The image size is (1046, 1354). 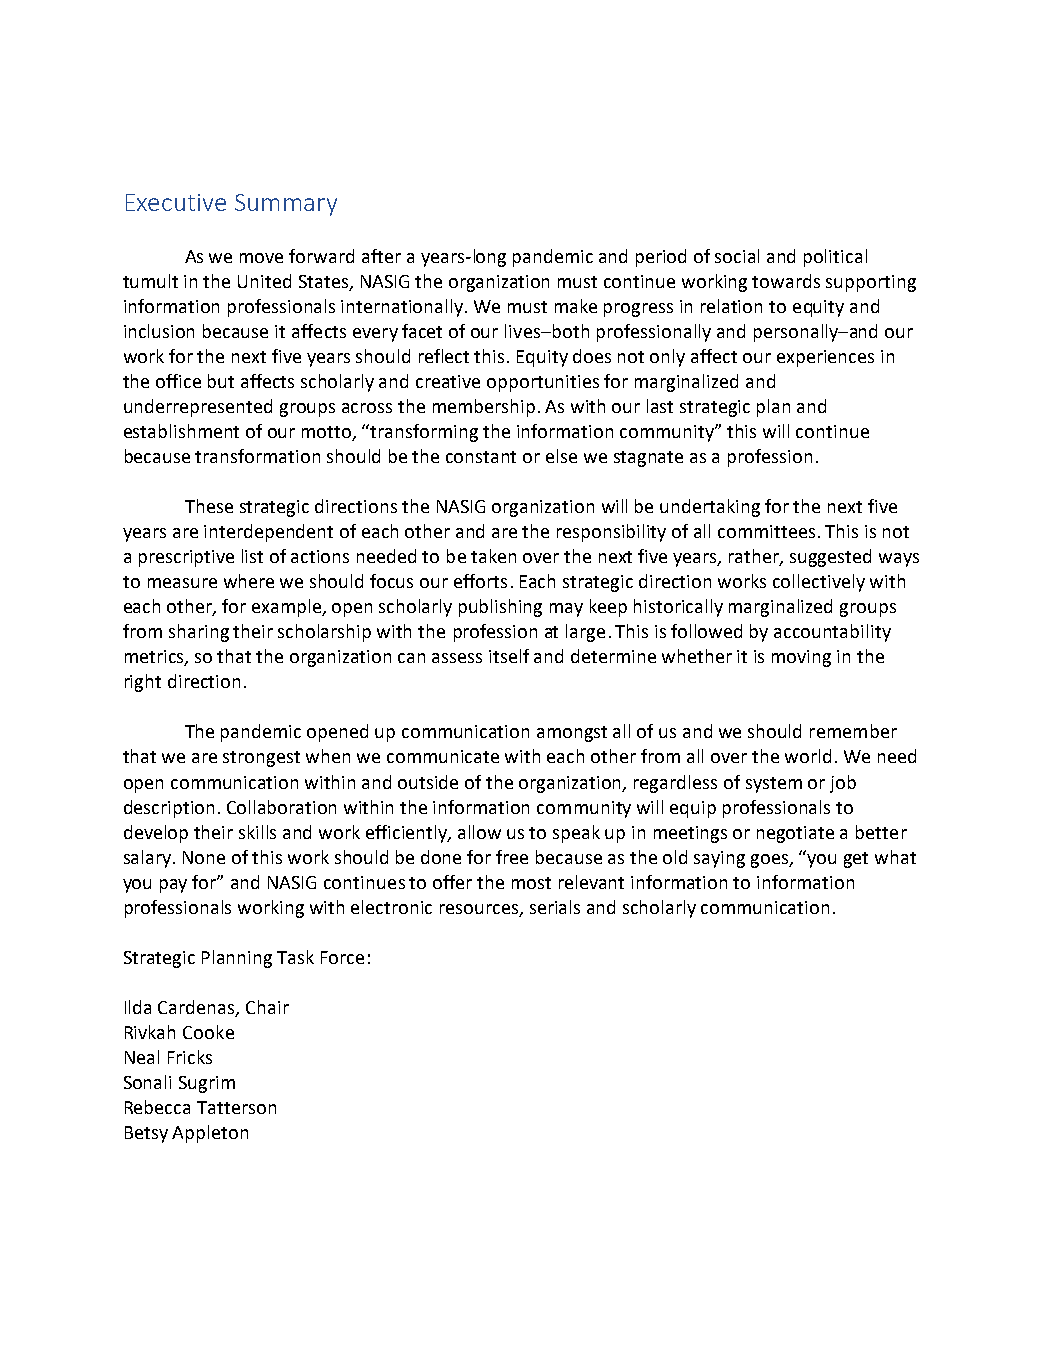 What do you see at coordinates (576, 306) in the screenshot?
I see `make` at bounding box center [576, 306].
